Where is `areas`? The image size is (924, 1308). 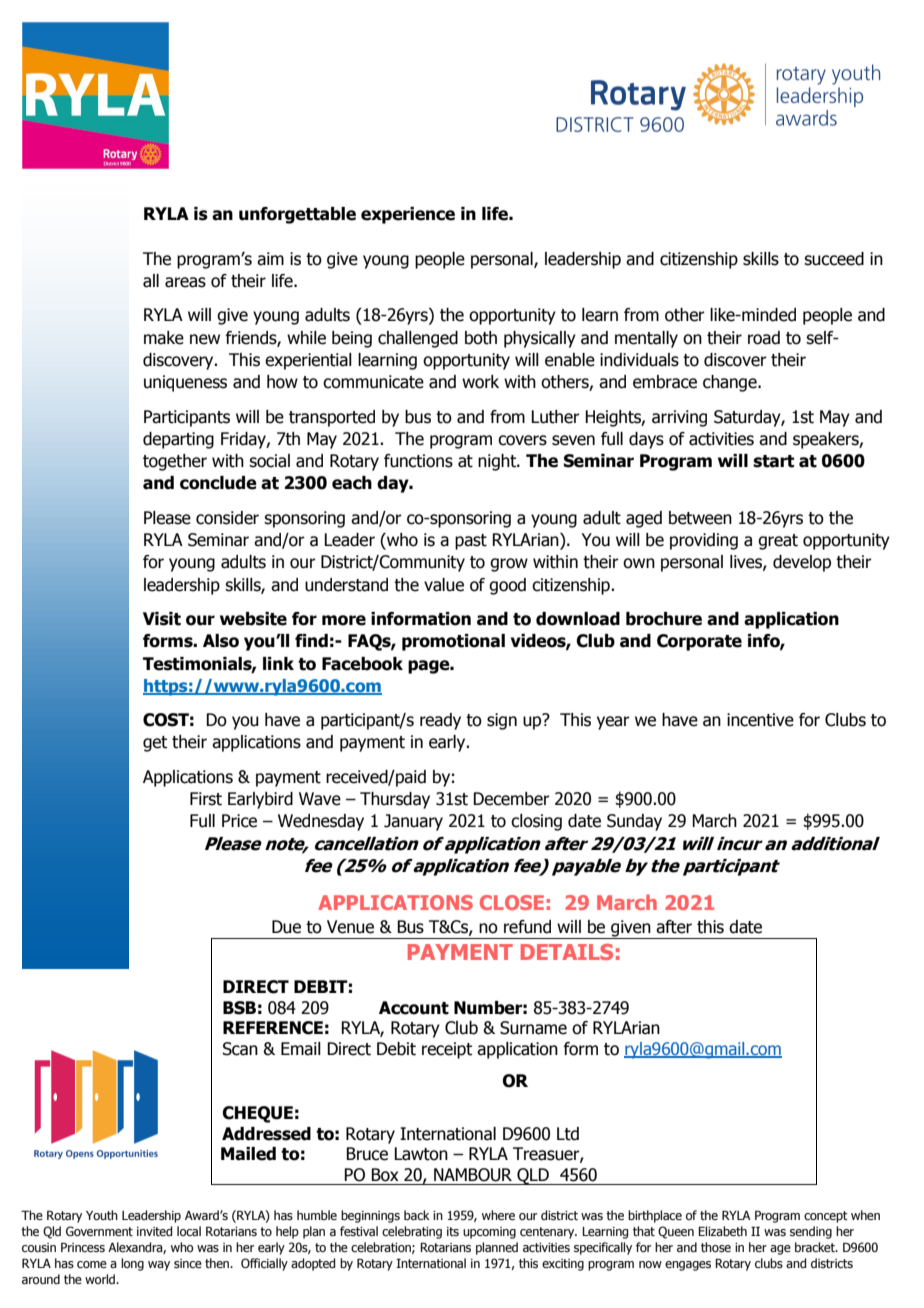
areas is located at coordinates (185, 282).
